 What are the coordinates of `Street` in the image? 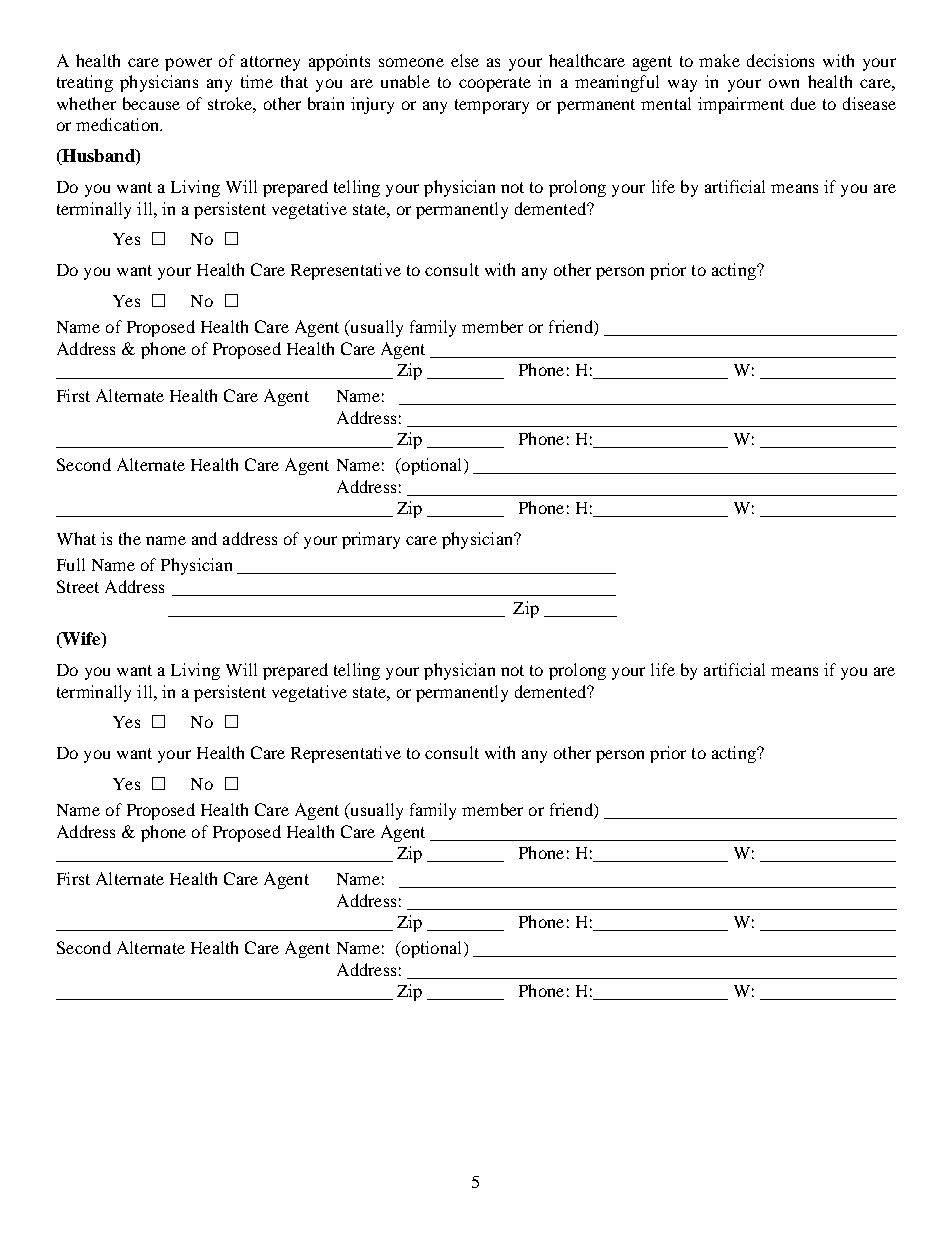 It's located at (78, 586).
